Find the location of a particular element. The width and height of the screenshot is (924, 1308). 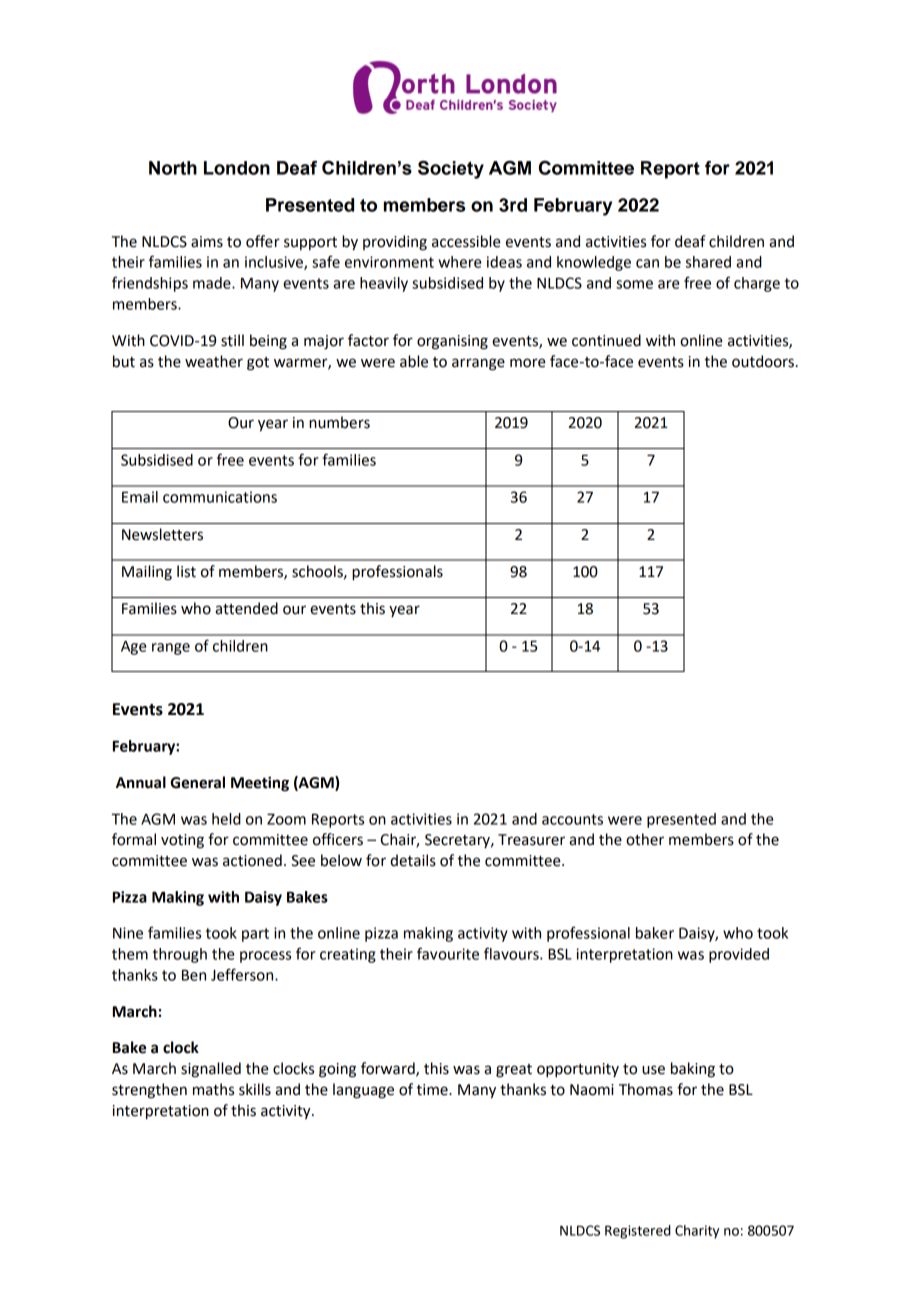

favourite is located at coordinates (448, 953).
